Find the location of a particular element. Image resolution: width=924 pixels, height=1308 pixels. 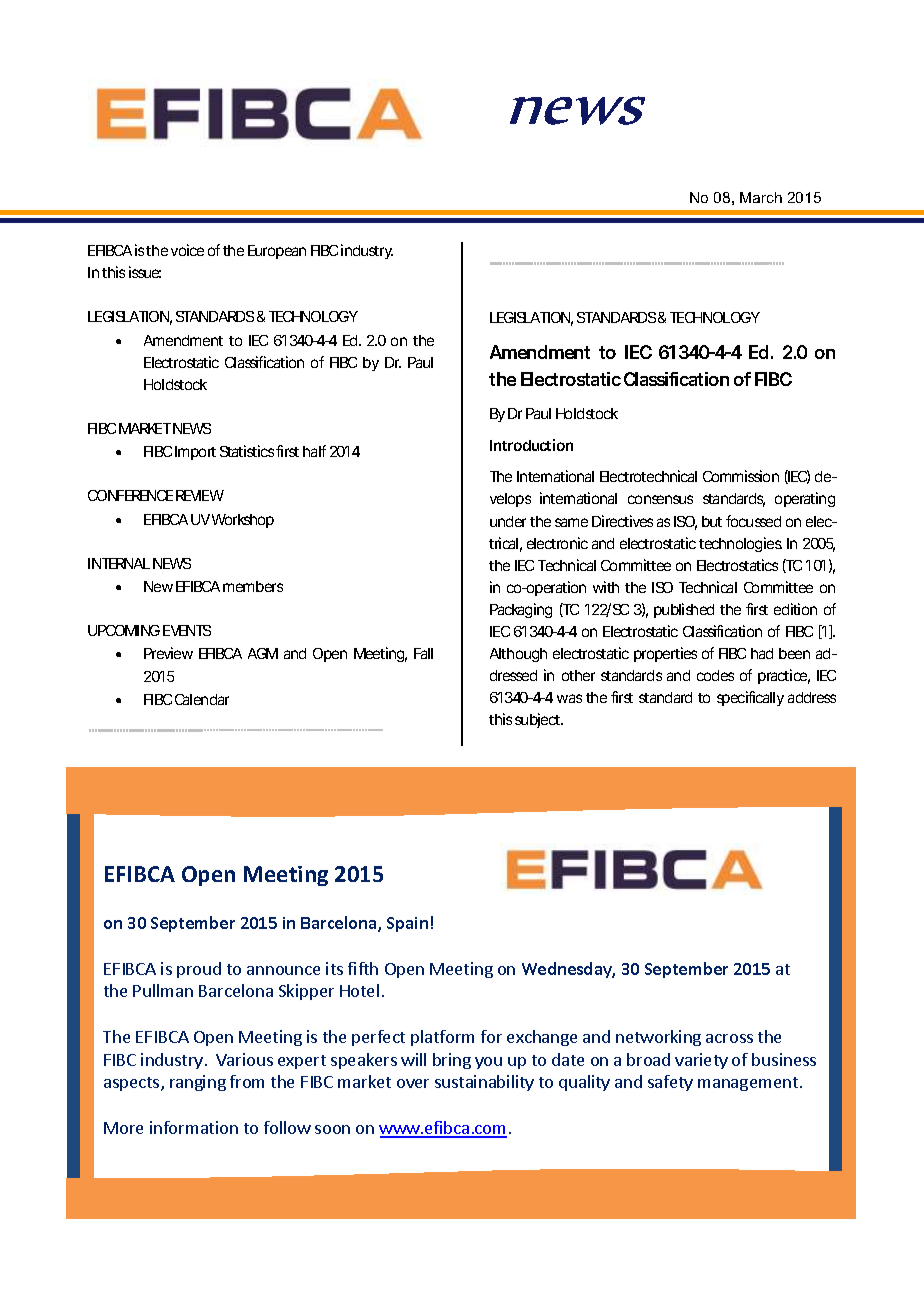

March is located at coordinates (761, 197).
